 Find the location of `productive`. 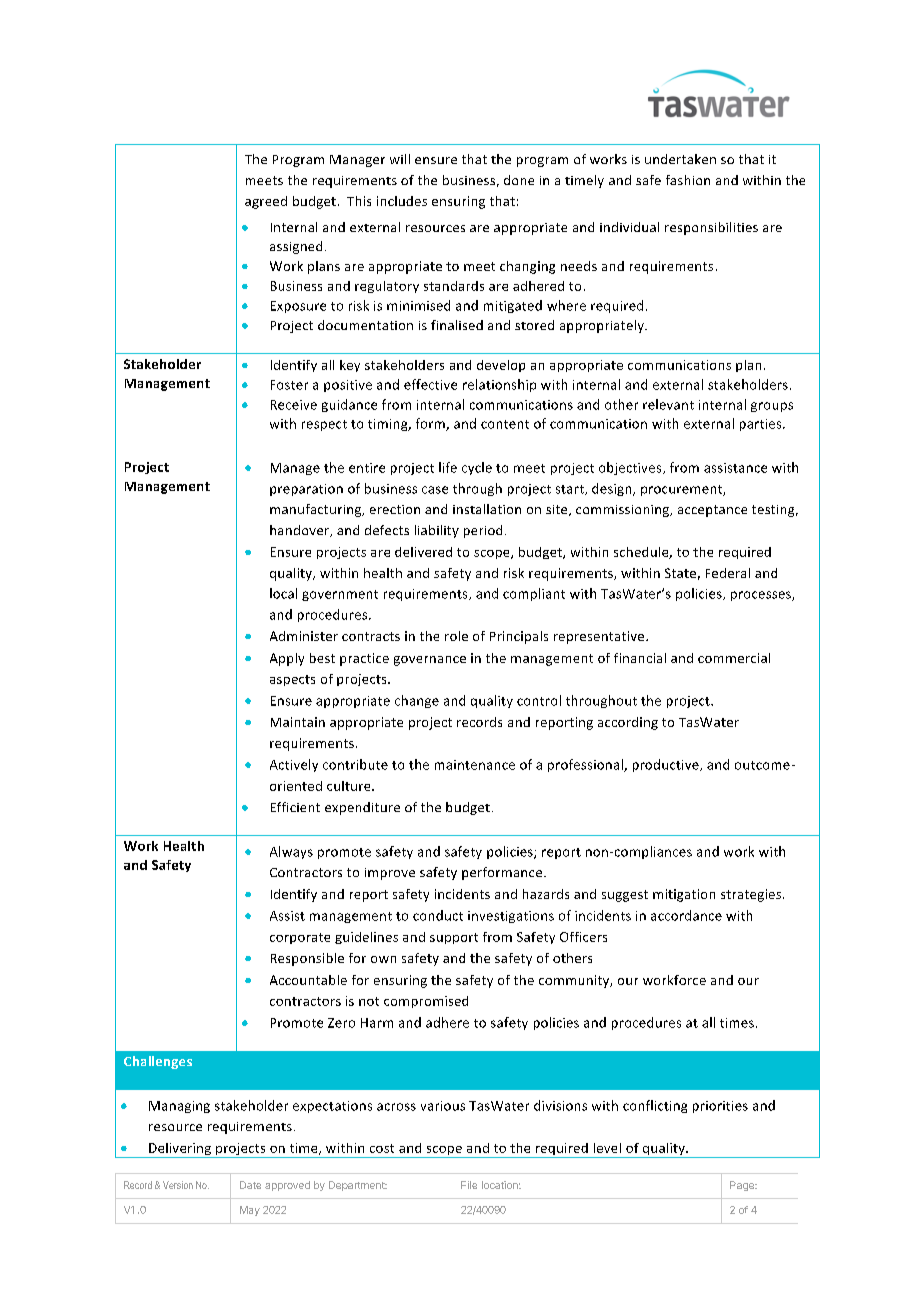

productive is located at coordinates (667, 765).
